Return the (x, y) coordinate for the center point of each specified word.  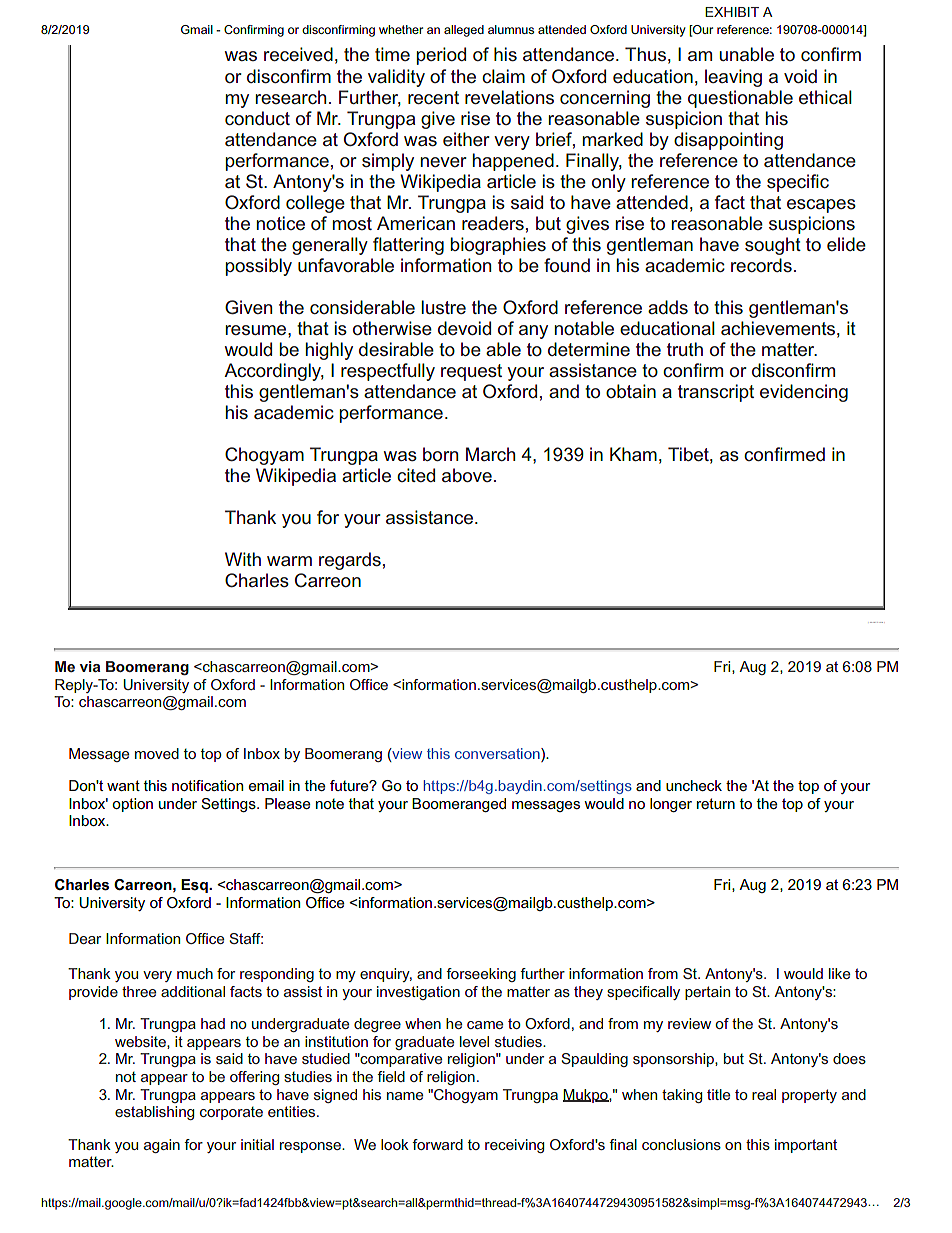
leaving (733, 78)
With (243, 559)
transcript (716, 393)
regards (350, 561)
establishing (154, 1113)
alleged (464, 31)
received (298, 54)
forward (437, 1144)
